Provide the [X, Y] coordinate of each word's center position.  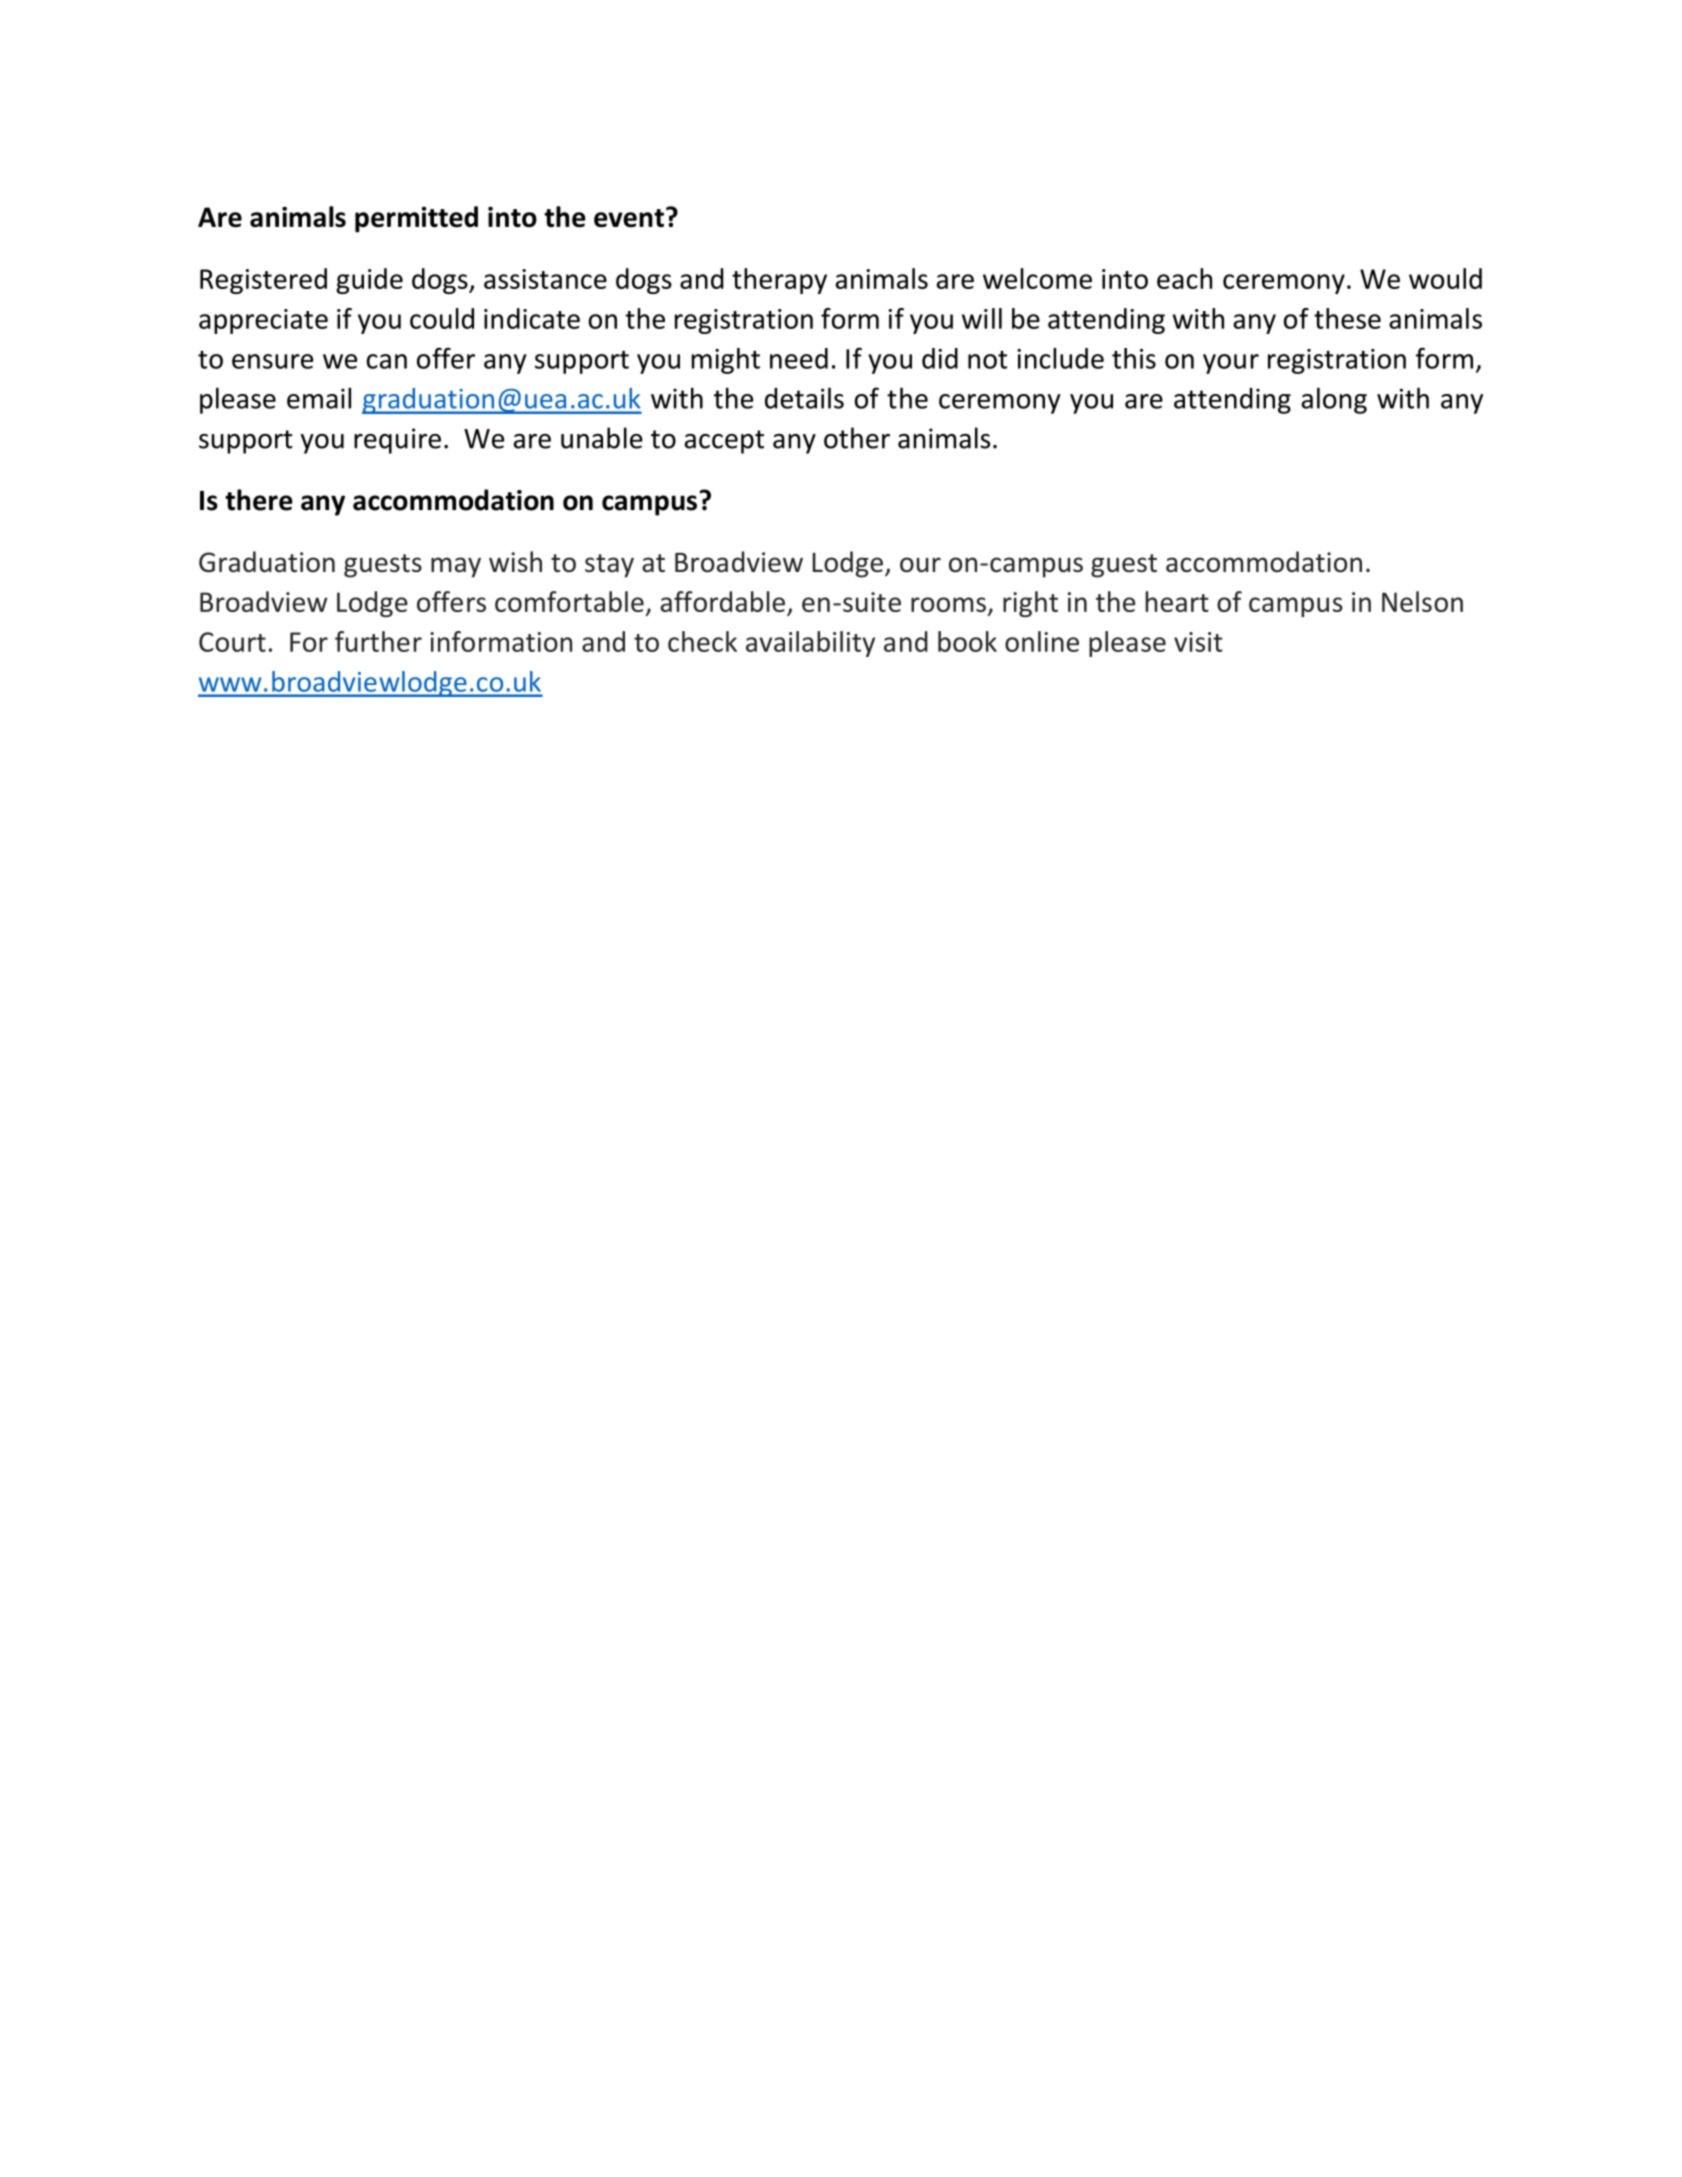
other [857, 438]
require [397, 441]
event [629, 218]
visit [1198, 642]
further [378, 641]
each [1184, 278]
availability [810, 644]
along [1334, 400]
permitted [416, 219]
